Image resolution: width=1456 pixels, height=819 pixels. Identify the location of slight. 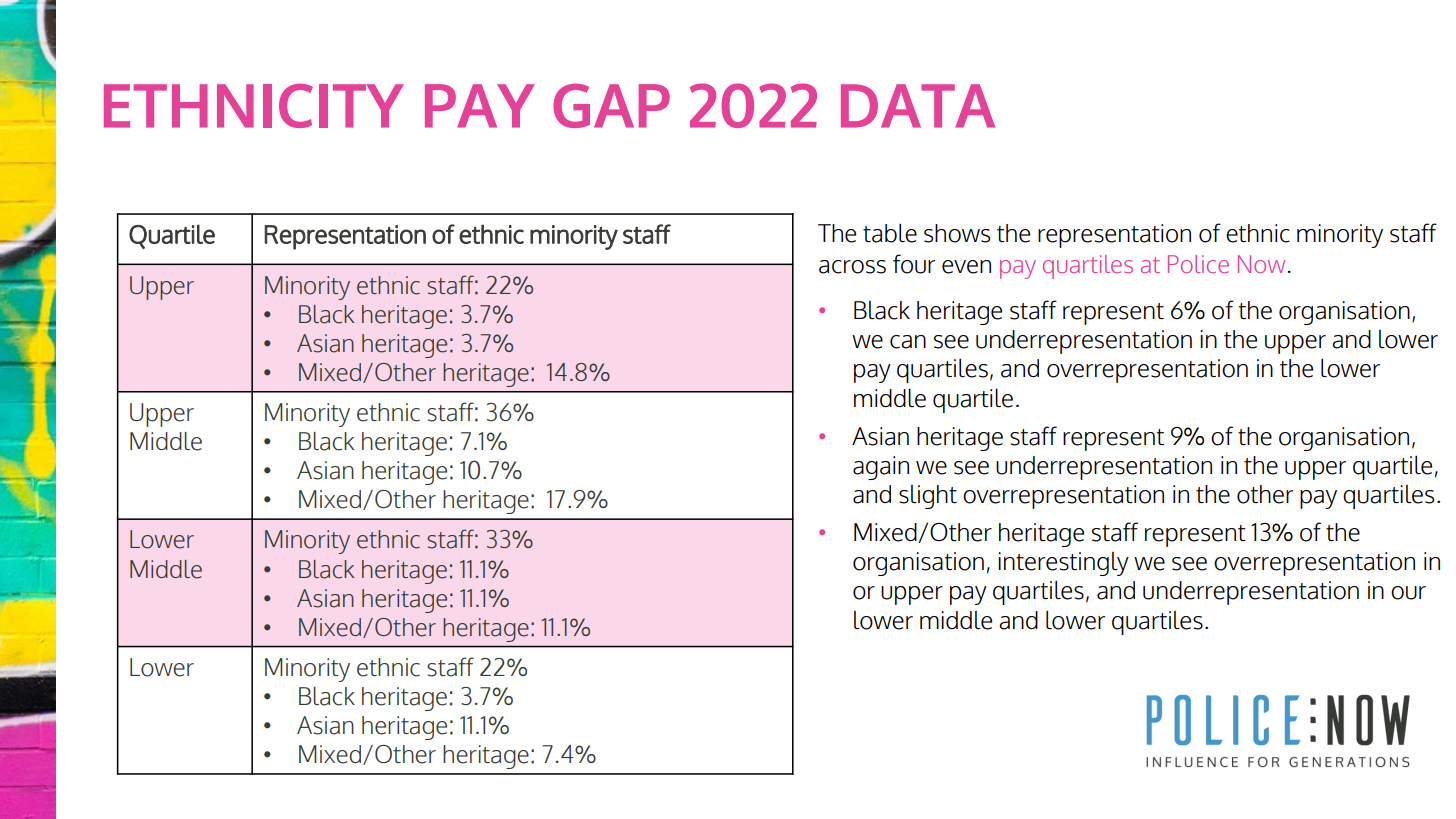
(928, 497).
